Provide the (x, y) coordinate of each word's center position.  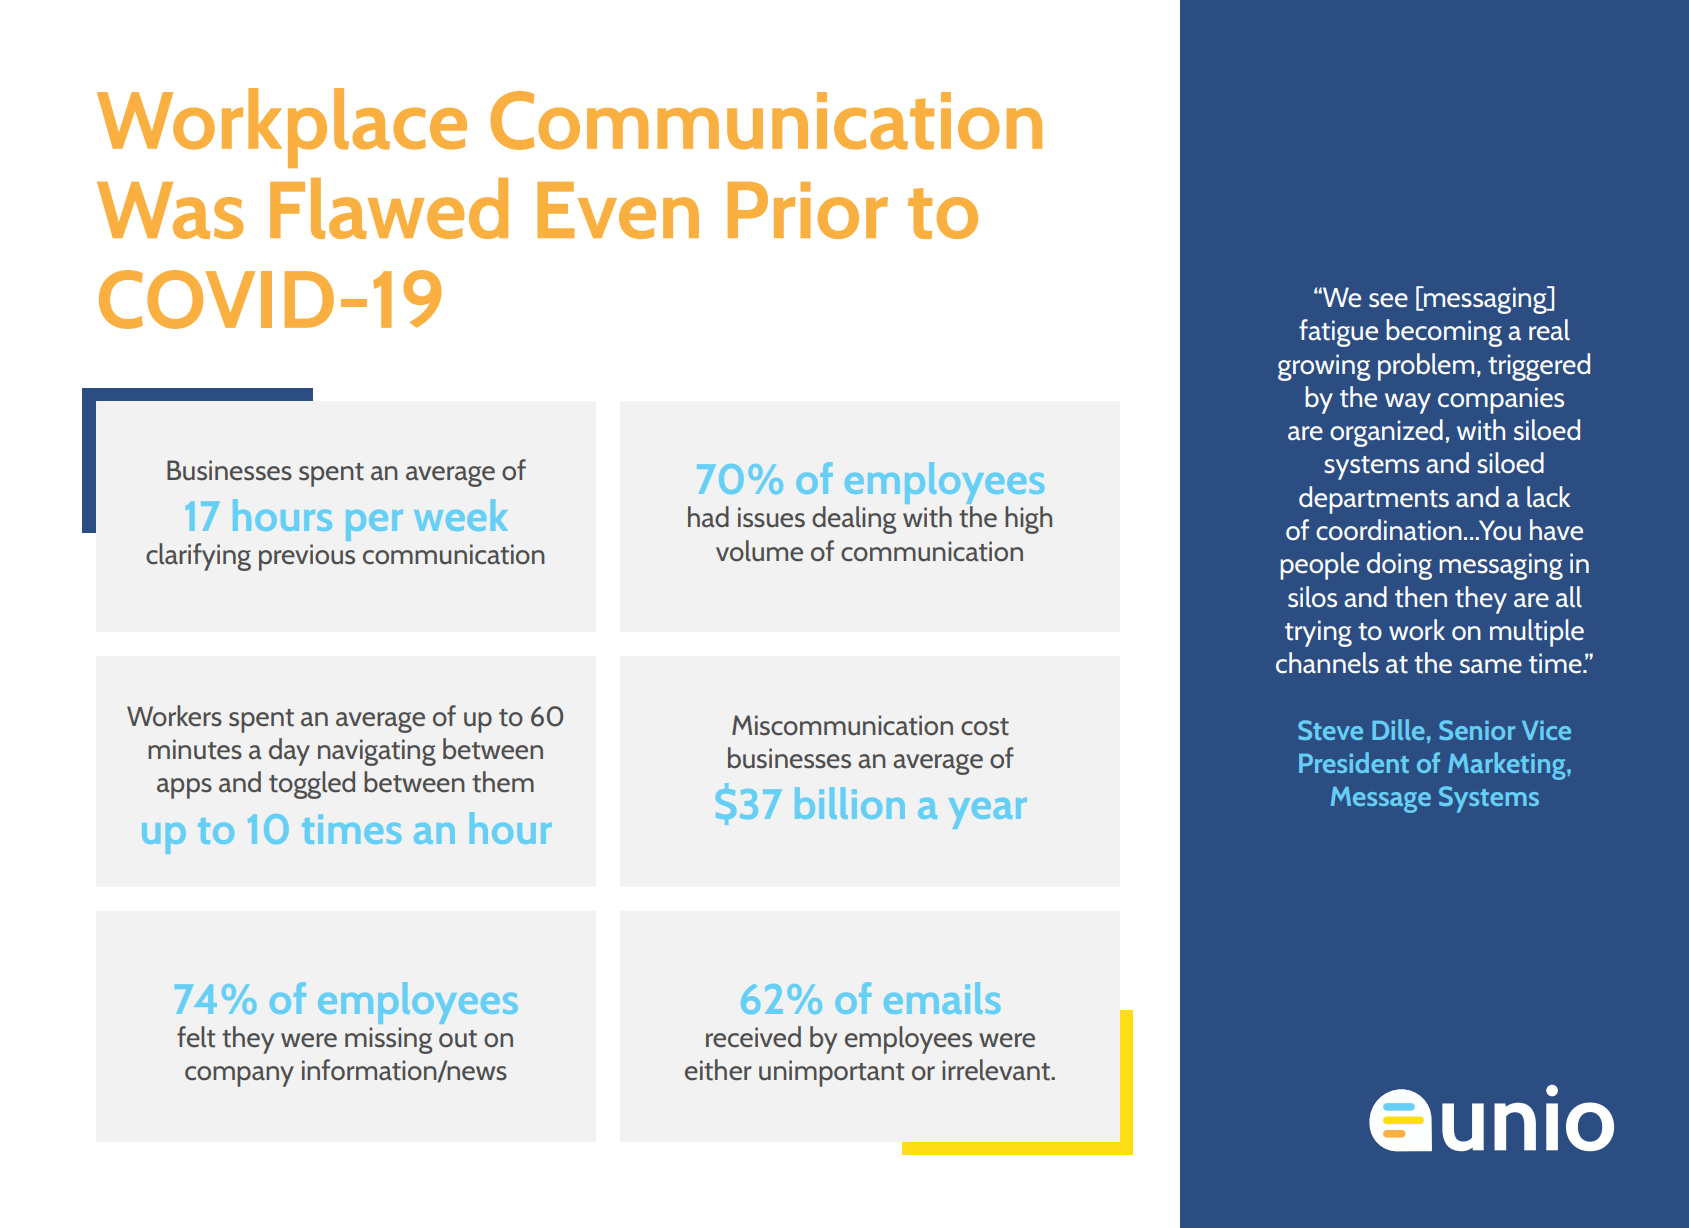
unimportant (832, 1073)
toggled (312, 785)
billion (850, 803)
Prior (808, 210)
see (1388, 300)
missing (388, 1040)
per (374, 525)
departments (1374, 500)
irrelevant (997, 1070)
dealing (854, 520)
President (1354, 762)
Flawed (389, 208)
